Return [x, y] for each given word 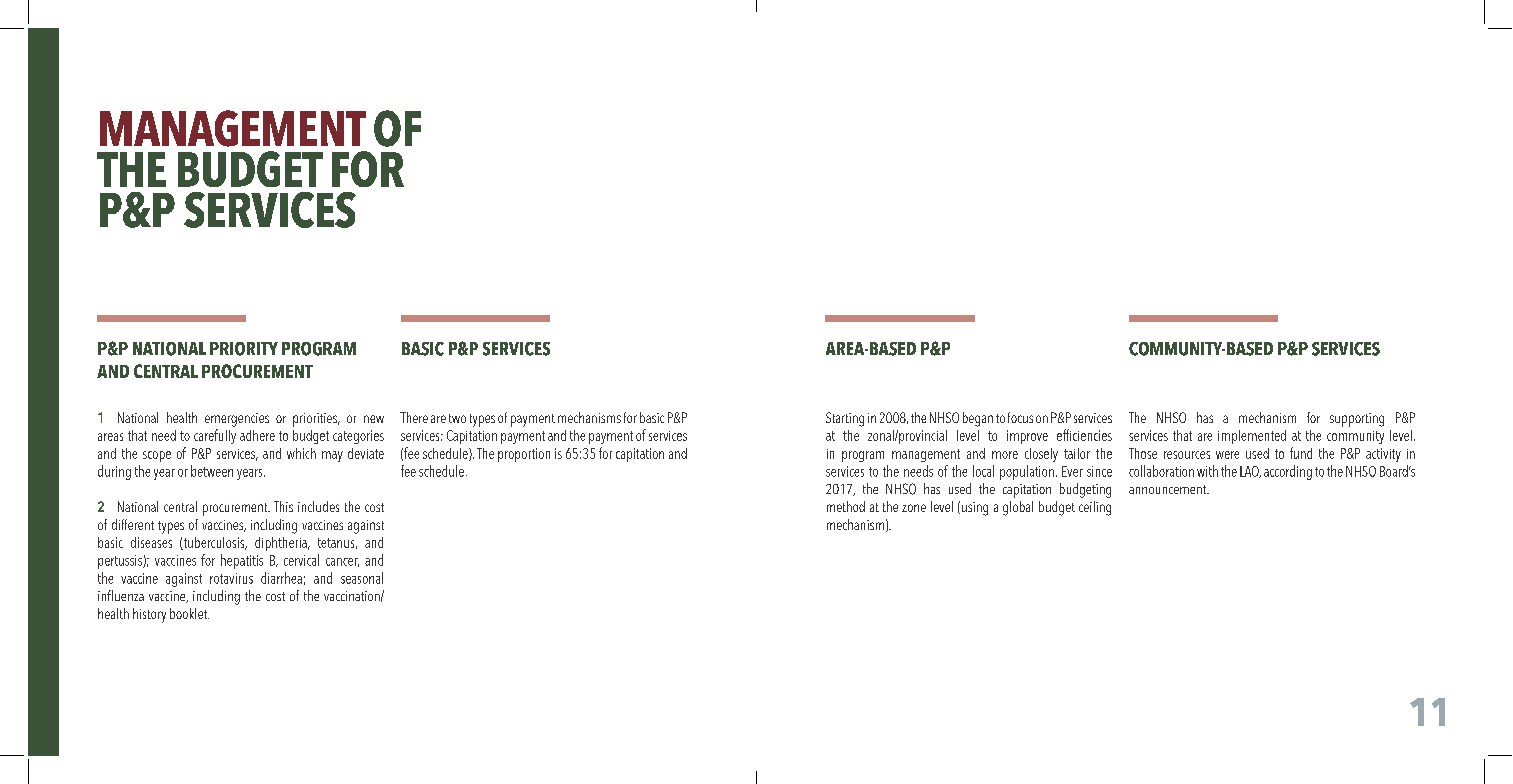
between [212, 471]
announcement [1169, 489]
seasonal [362, 578]
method [846, 506]
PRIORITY [244, 349]
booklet [189, 613]
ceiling [1095, 508]
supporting [1357, 420]
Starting [845, 419]
